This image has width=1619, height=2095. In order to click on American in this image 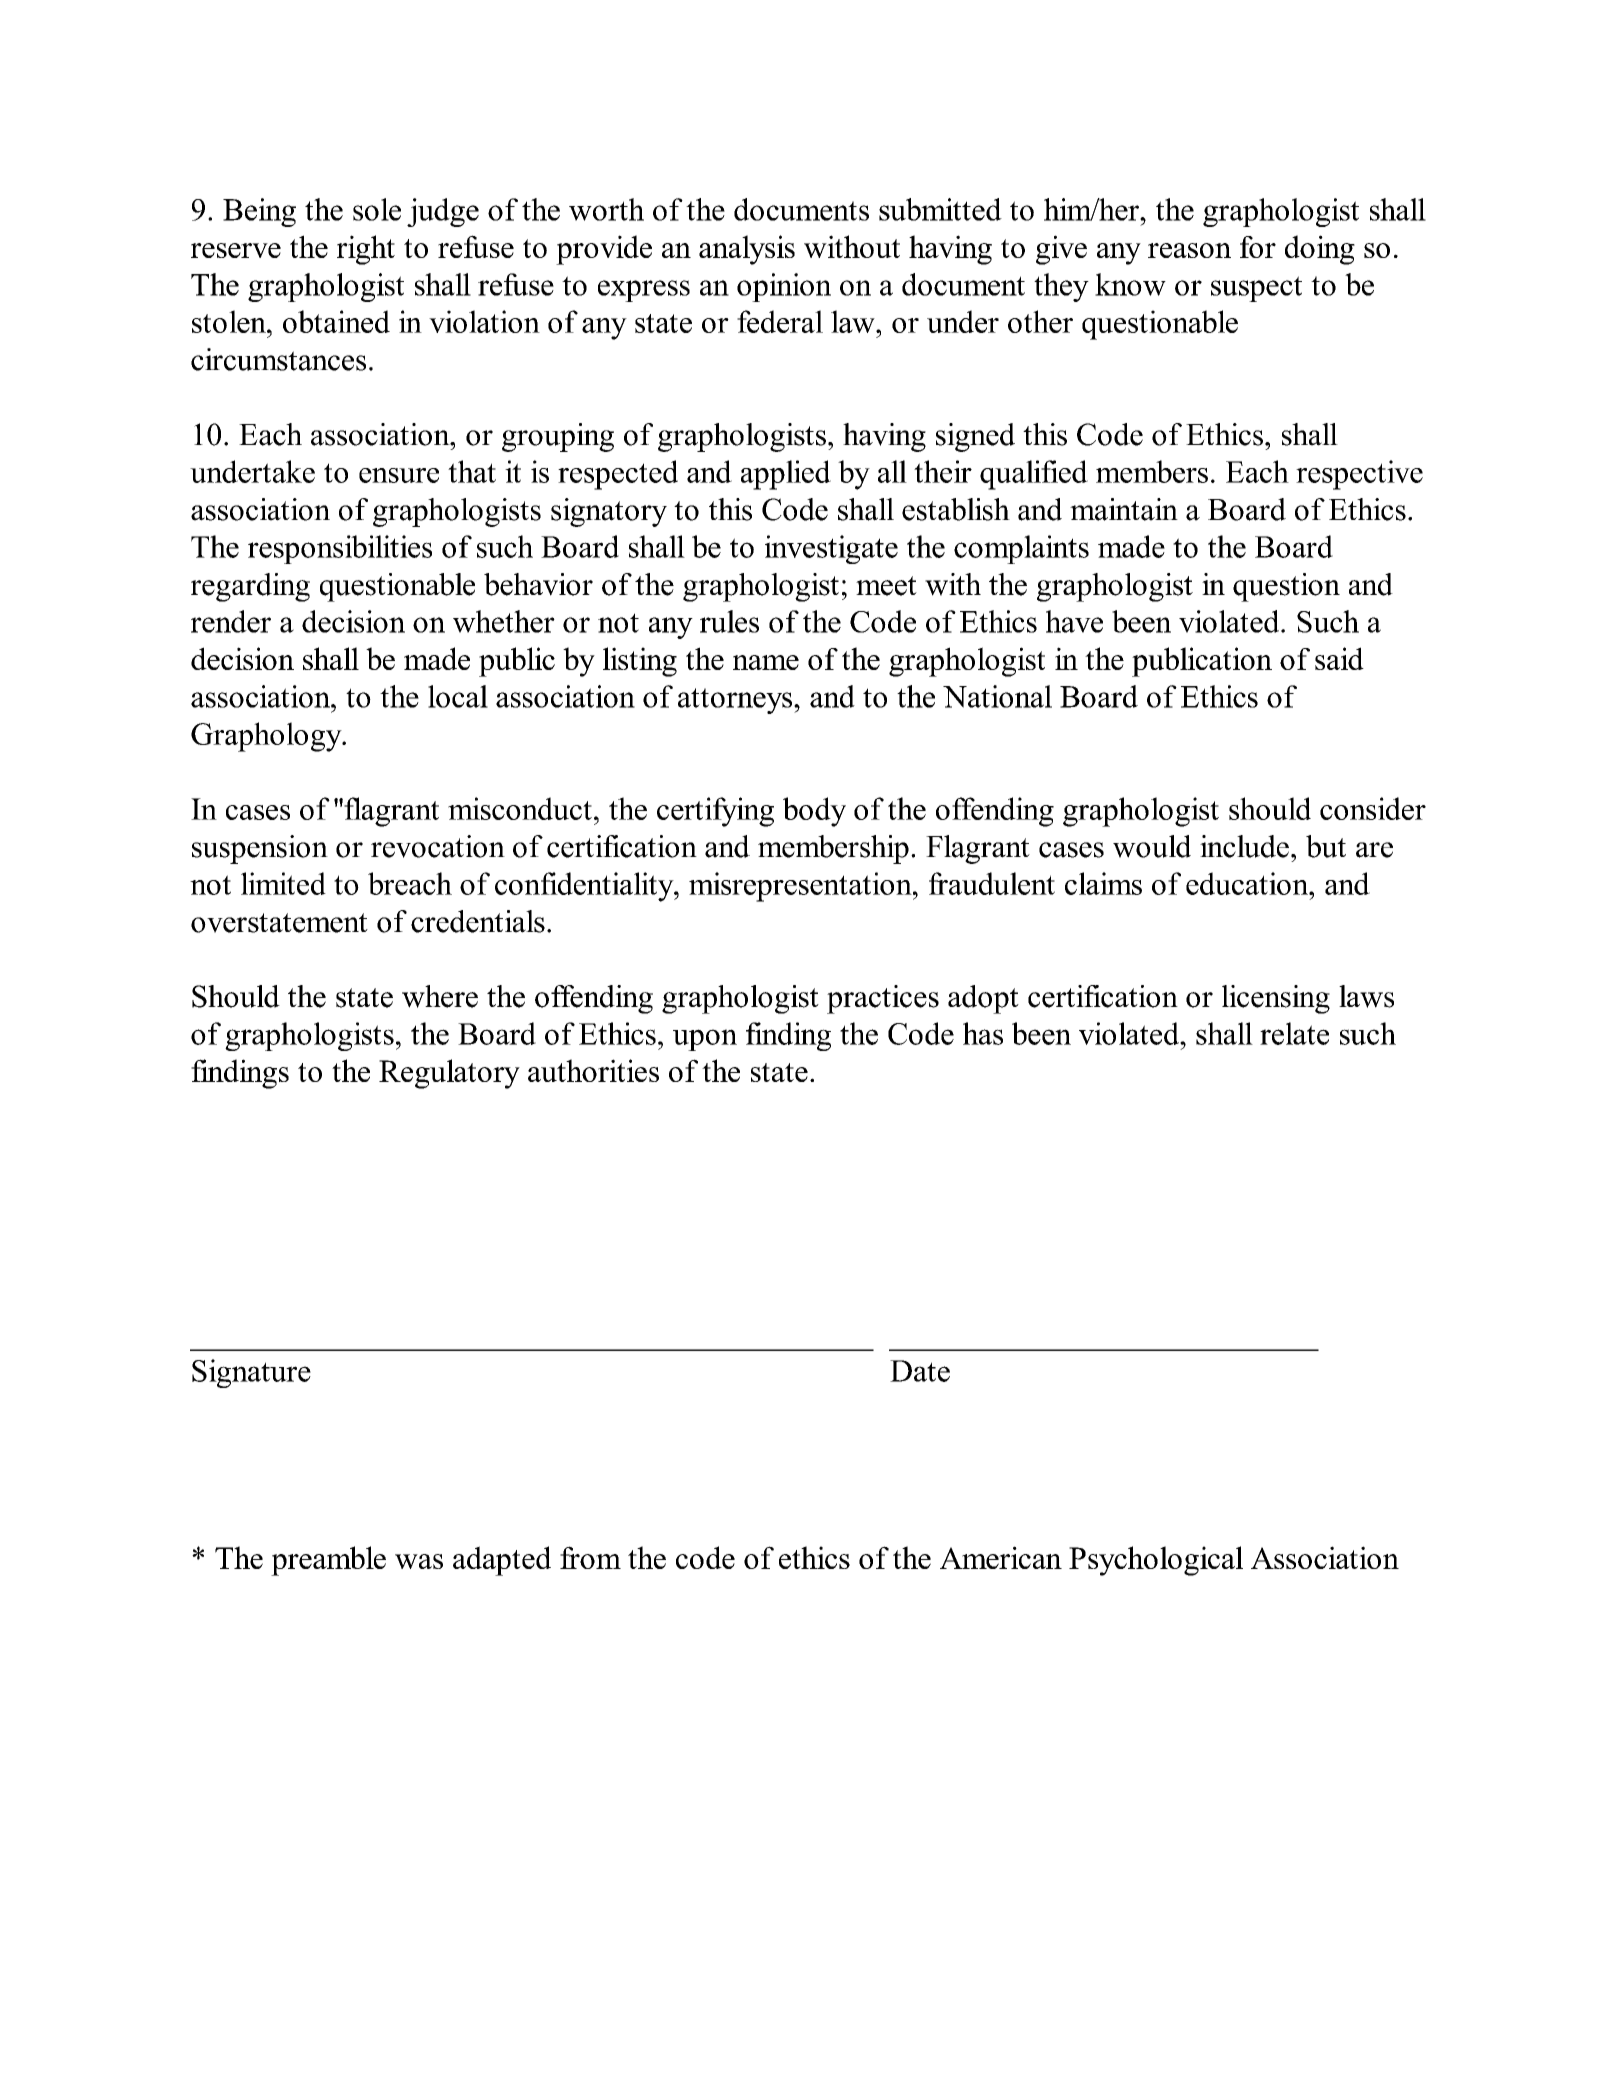, I will do `click(1001, 1557)`.
